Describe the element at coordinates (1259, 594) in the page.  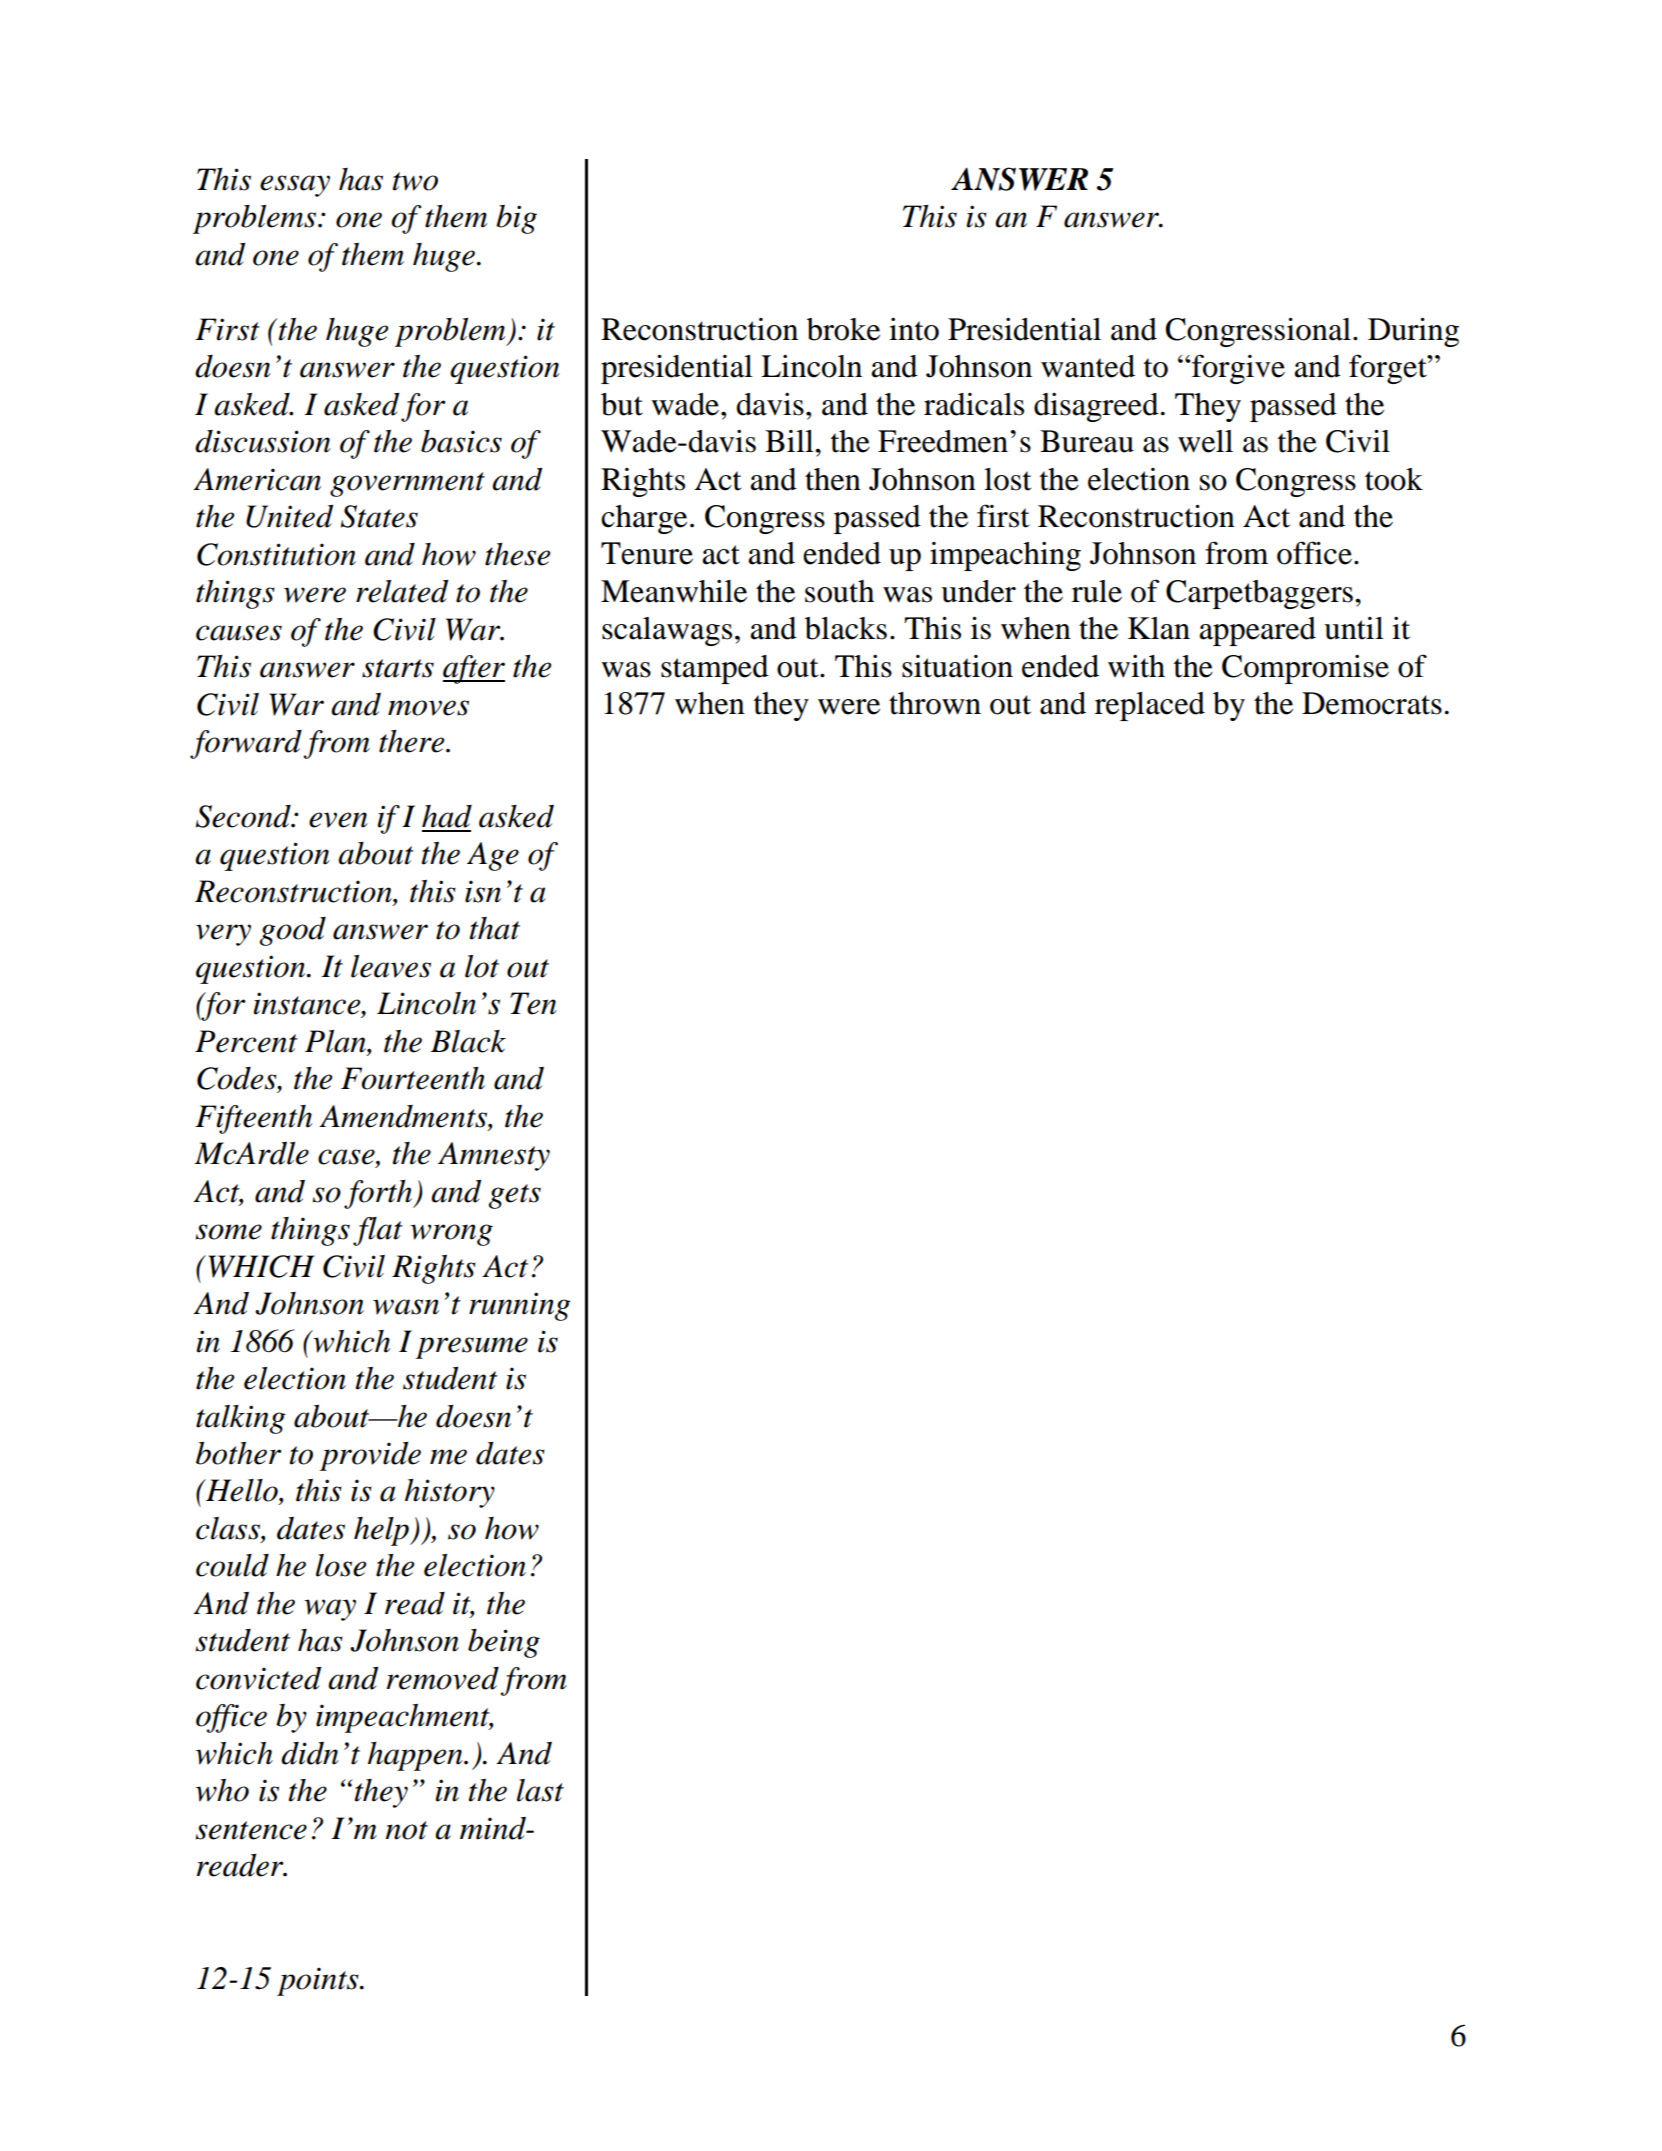
I see `Carpetbaggers` at that location.
